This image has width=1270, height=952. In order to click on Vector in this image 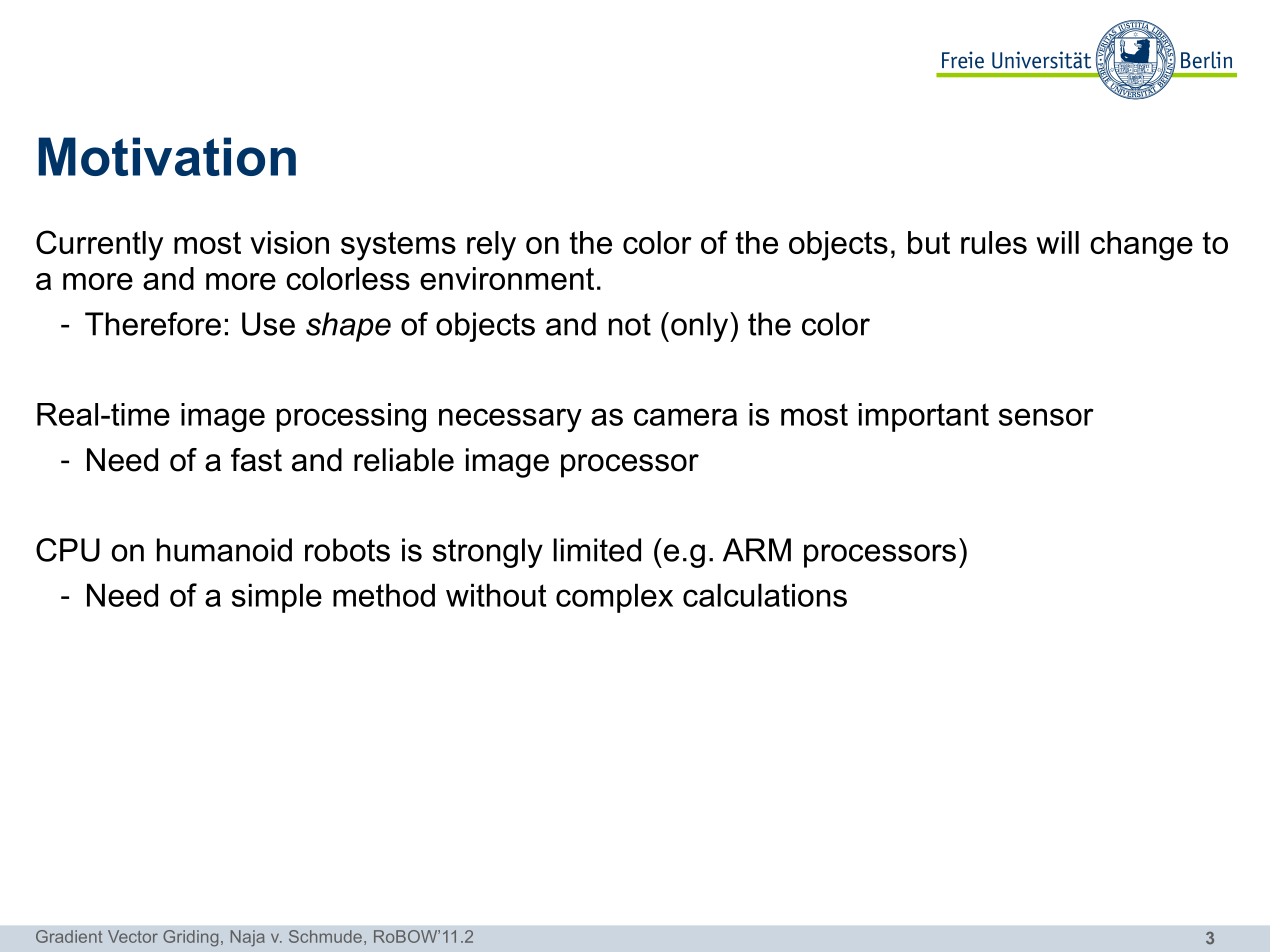, I will do `click(133, 936)`.
